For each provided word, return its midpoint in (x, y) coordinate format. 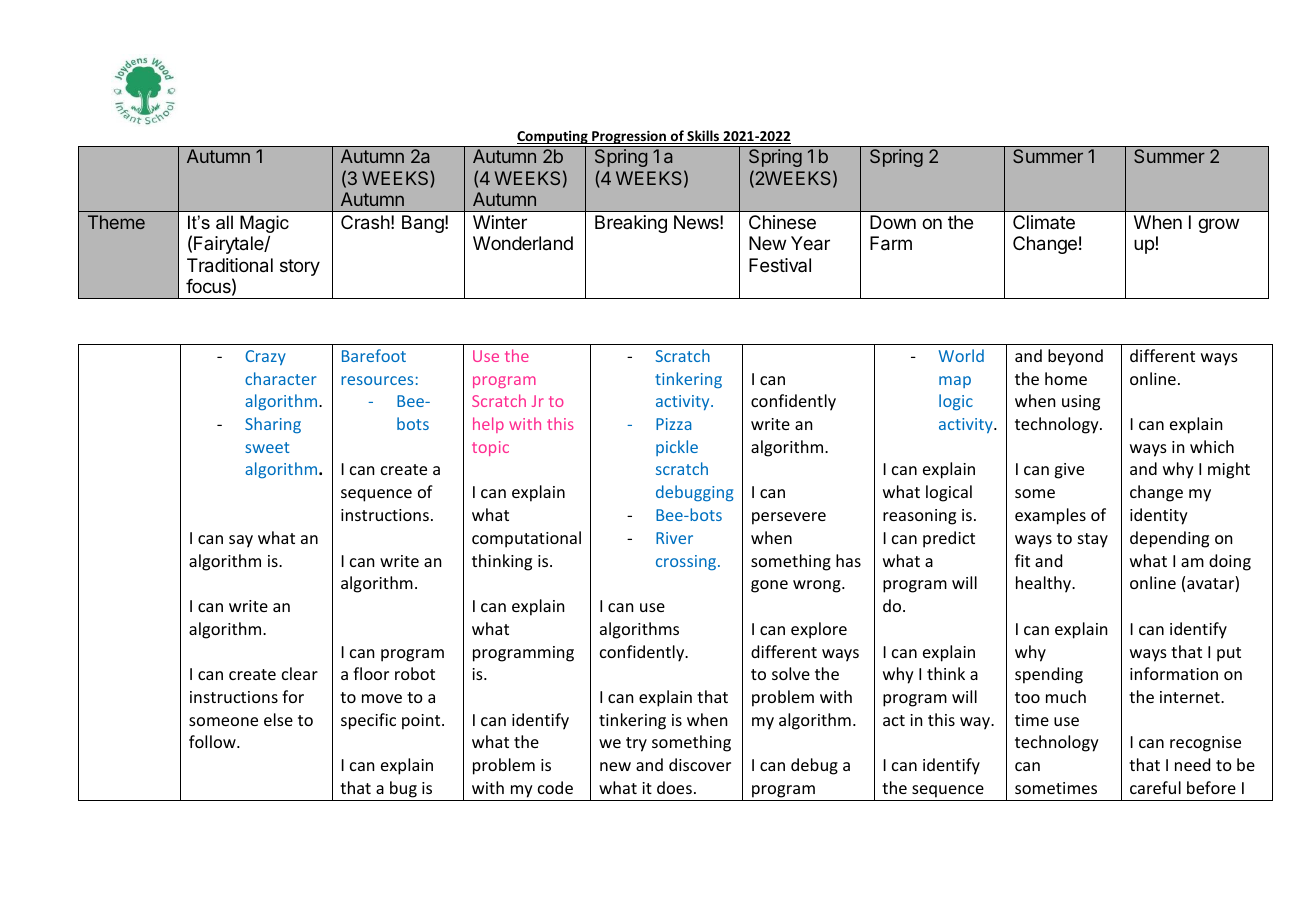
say (241, 541)
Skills (703, 137)
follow (213, 741)
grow (1218, 225)
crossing (687, 562)
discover (700, 764)
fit (1022, 560)
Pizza (674, 424)
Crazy (265, 357)
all (224, 222)
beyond (1075, 357)
